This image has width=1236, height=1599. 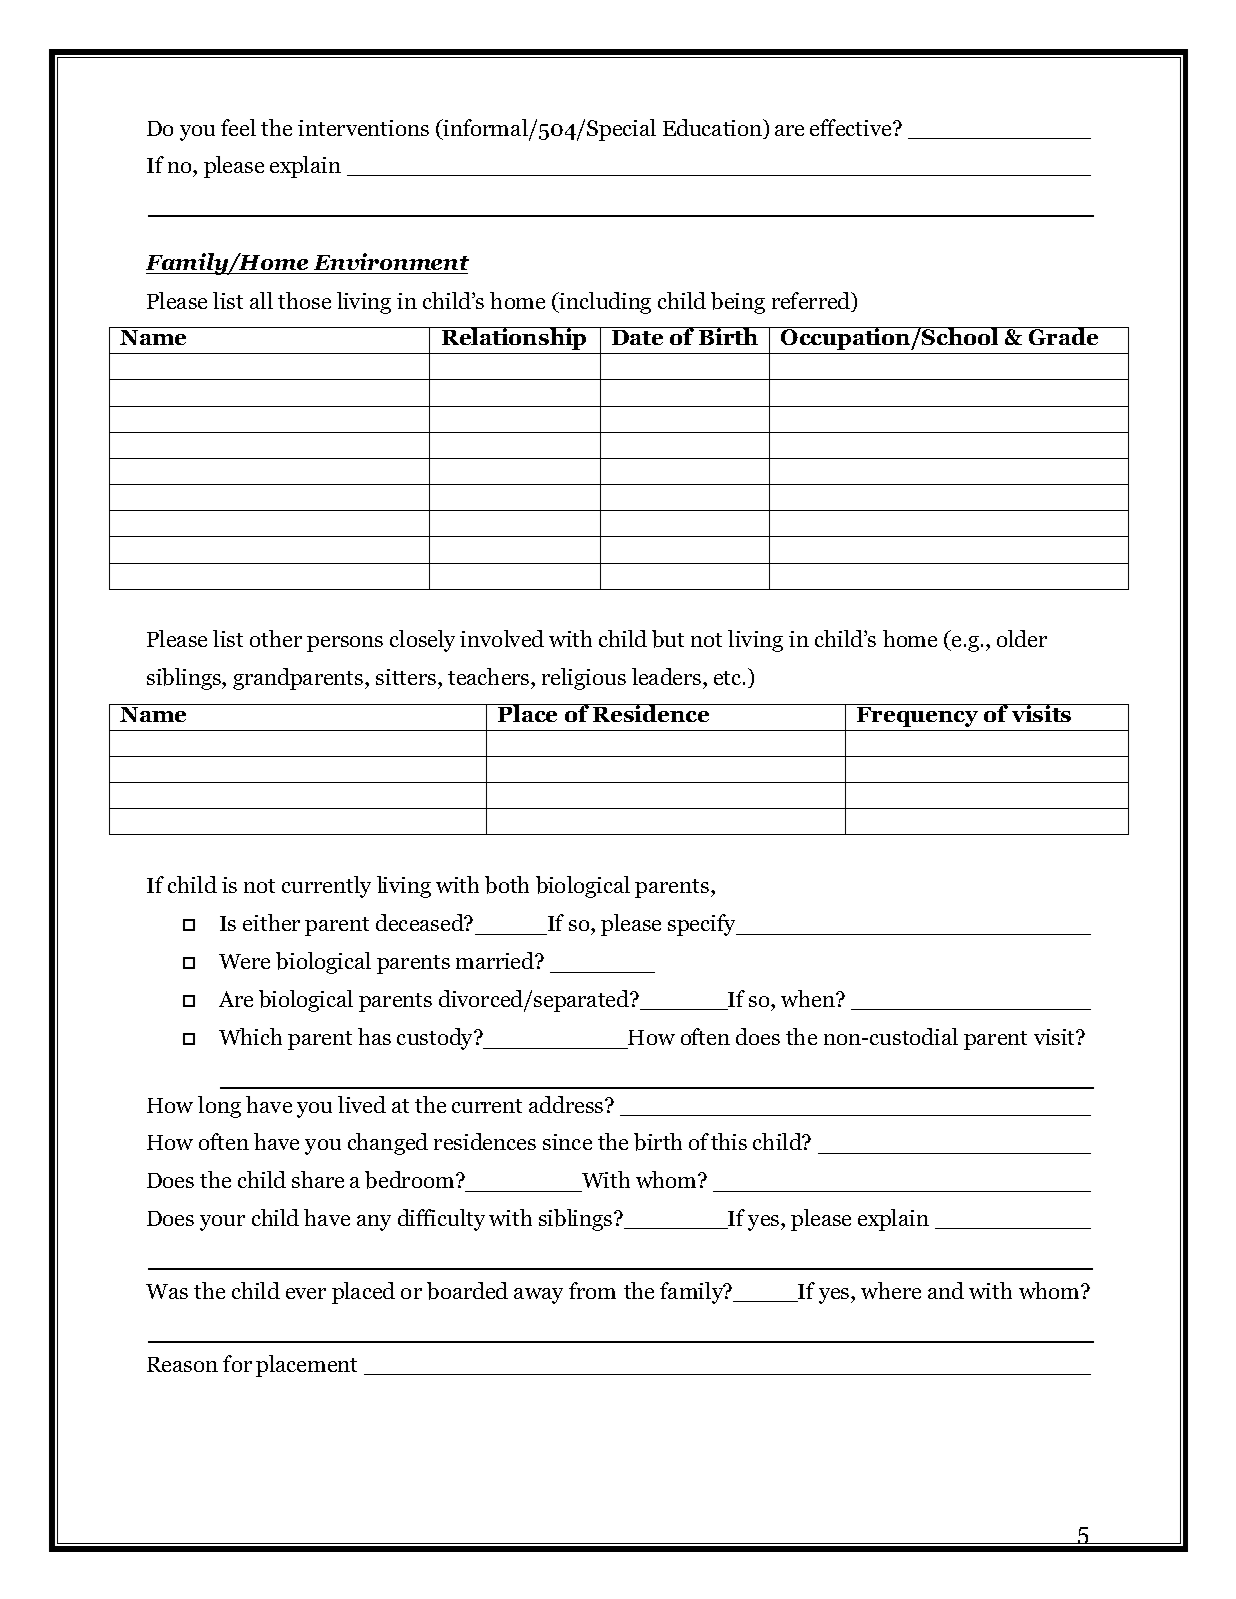 I want to click on feel, so click(x=238, y=127).
